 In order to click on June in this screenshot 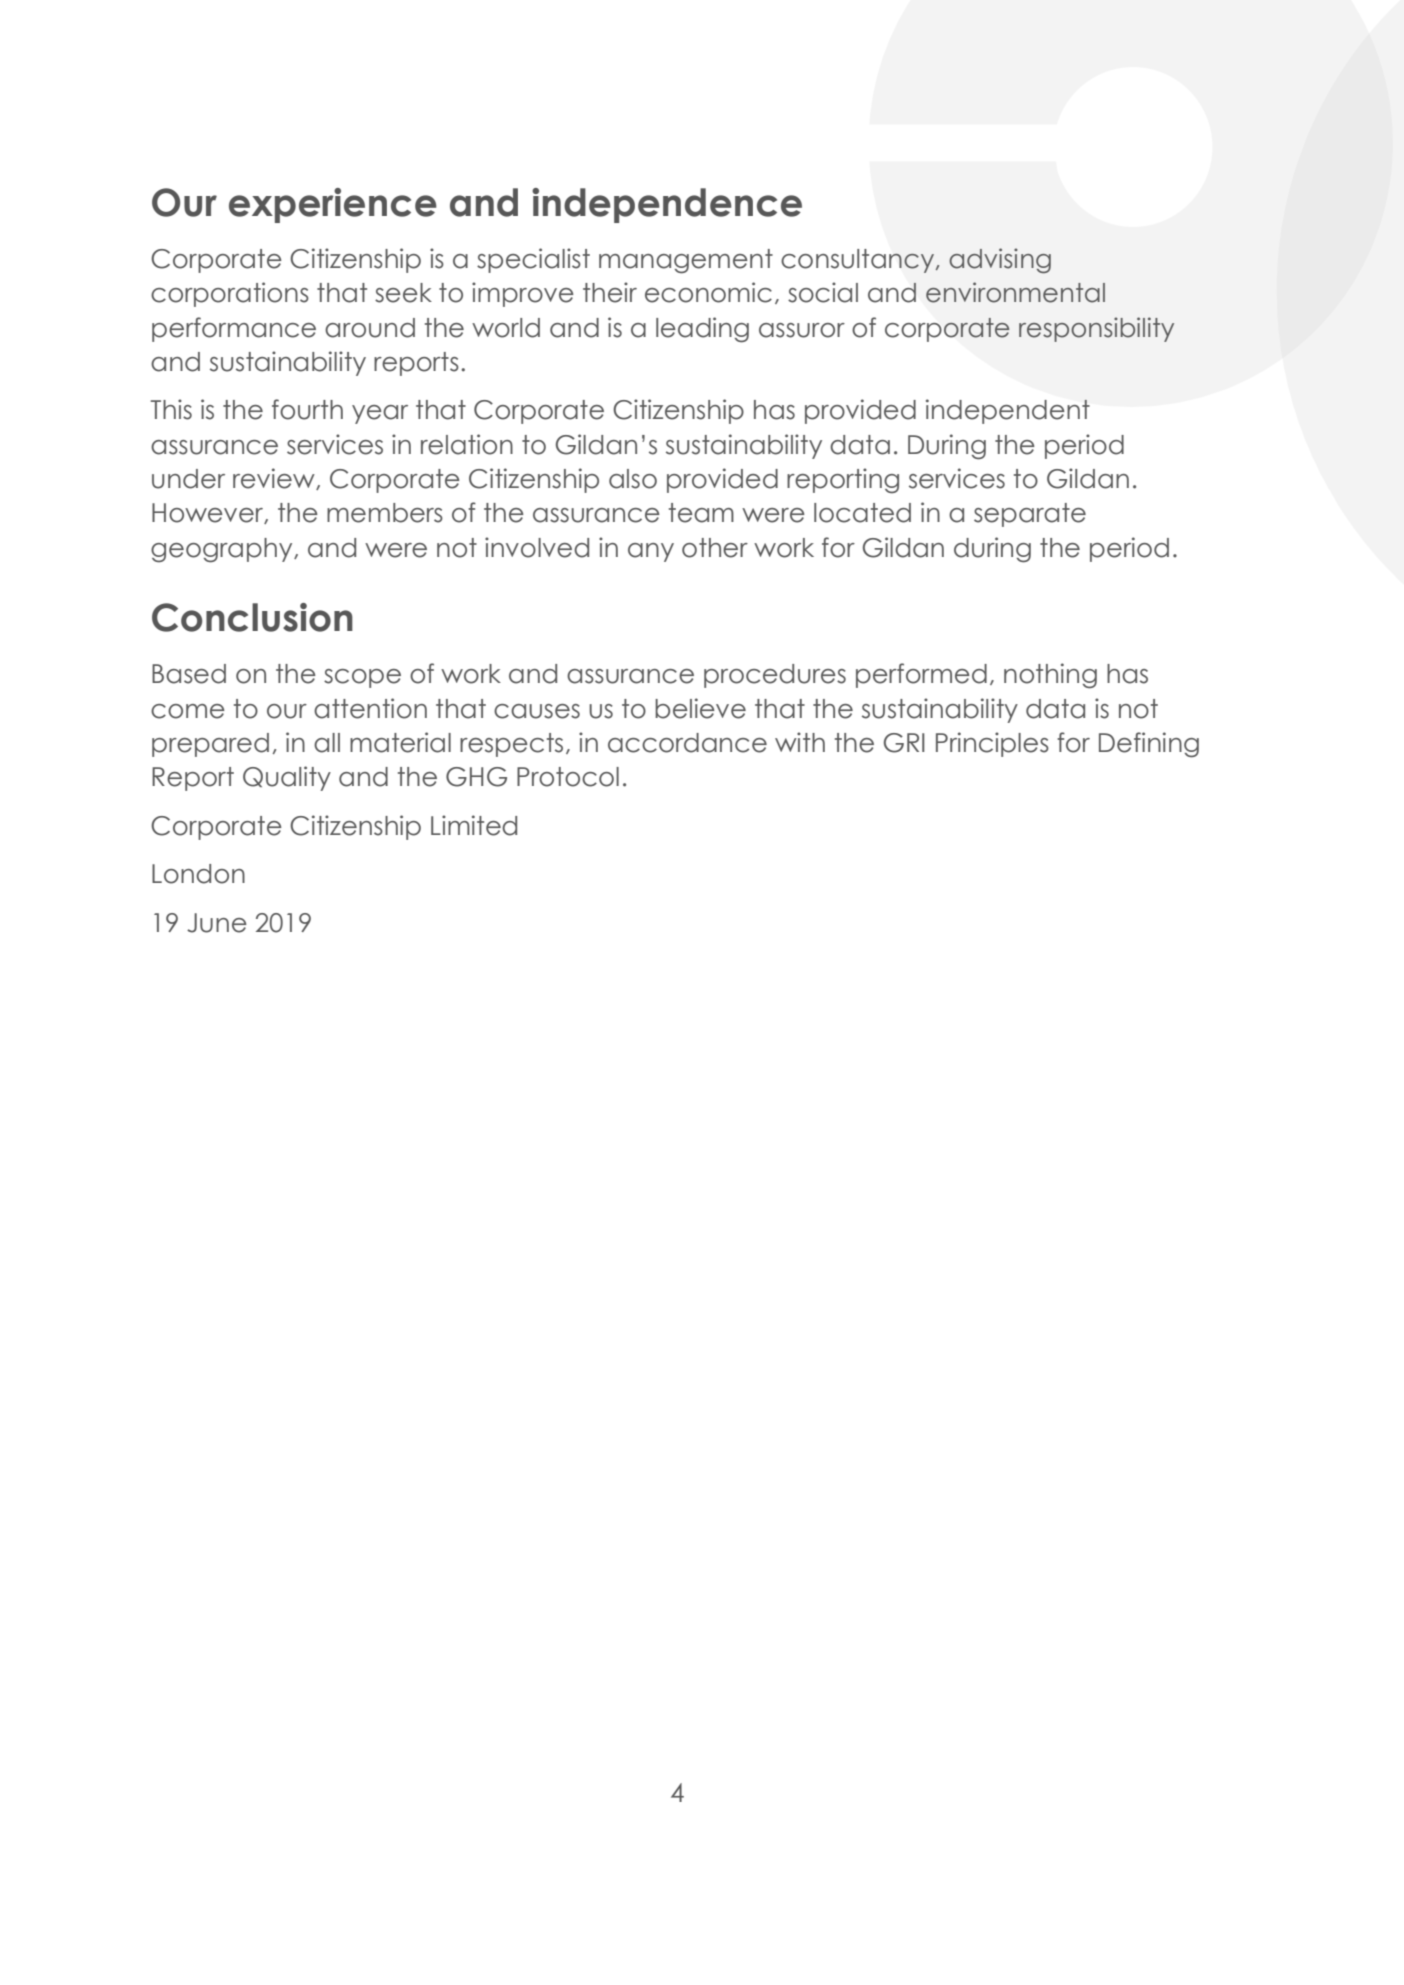, I will do `click(217, 923)`.
